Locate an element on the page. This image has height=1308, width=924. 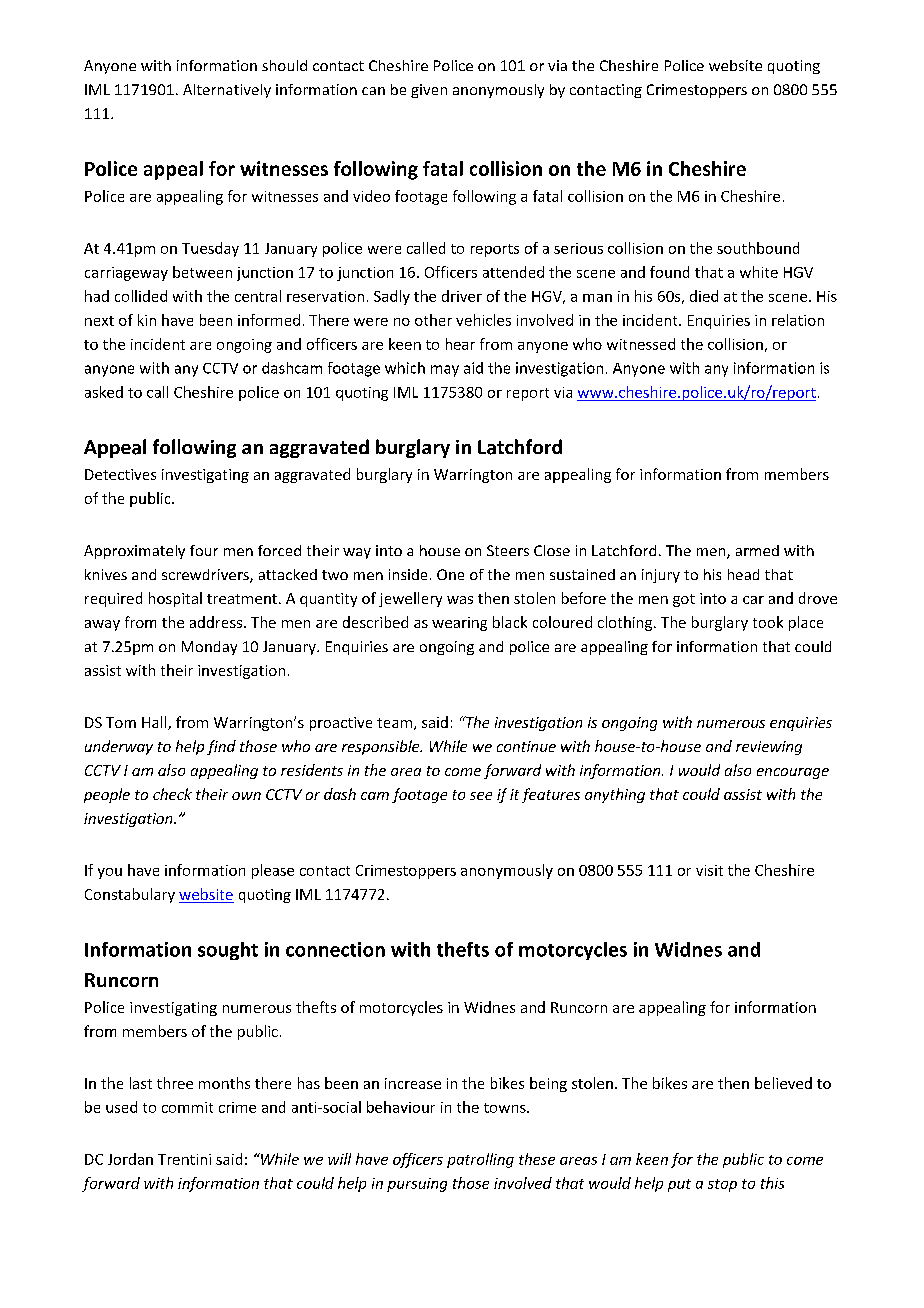
see is located at coordinates (481, 796).
